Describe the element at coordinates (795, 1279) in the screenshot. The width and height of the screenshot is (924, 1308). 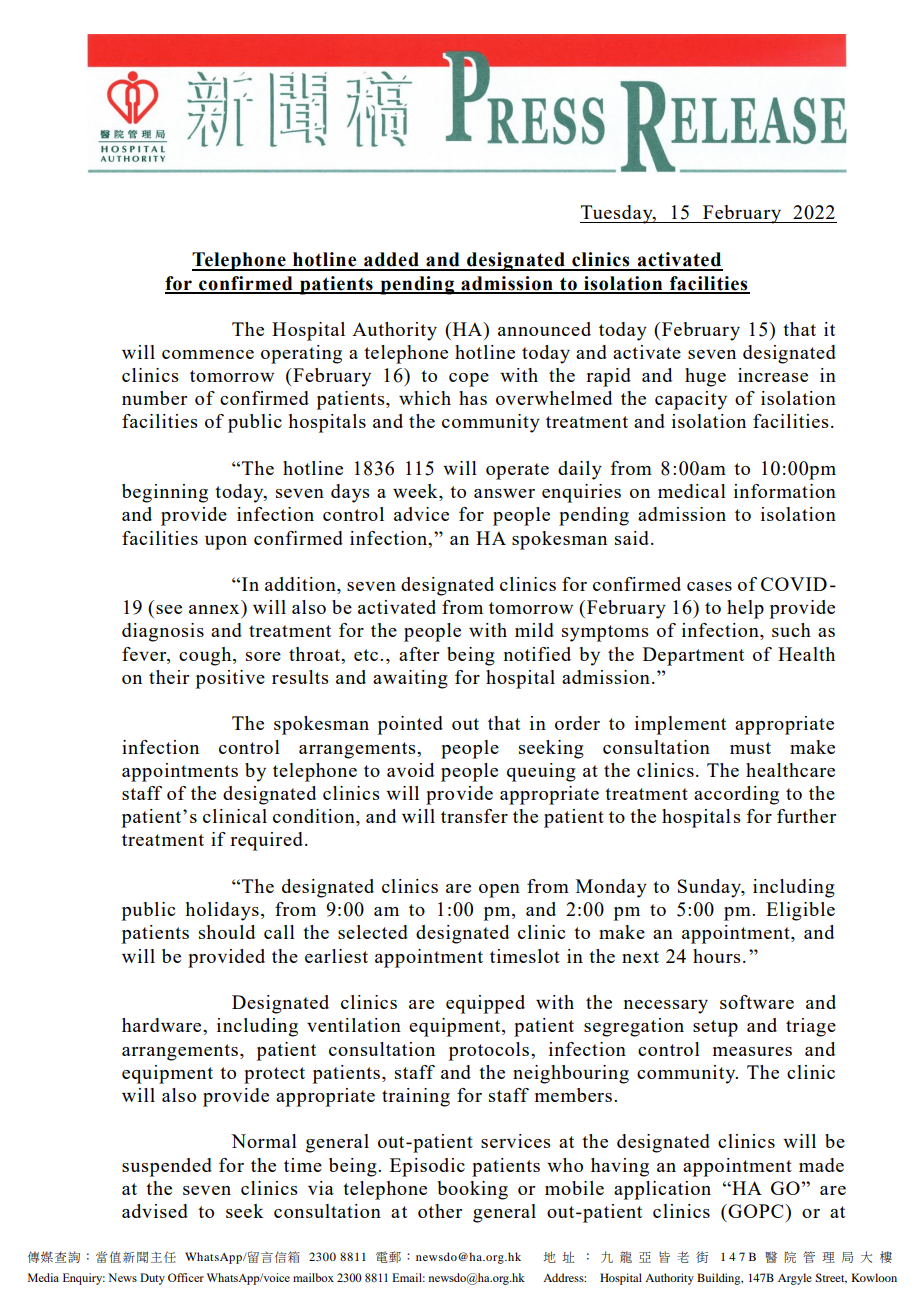
I see `Argyle` at that location.
